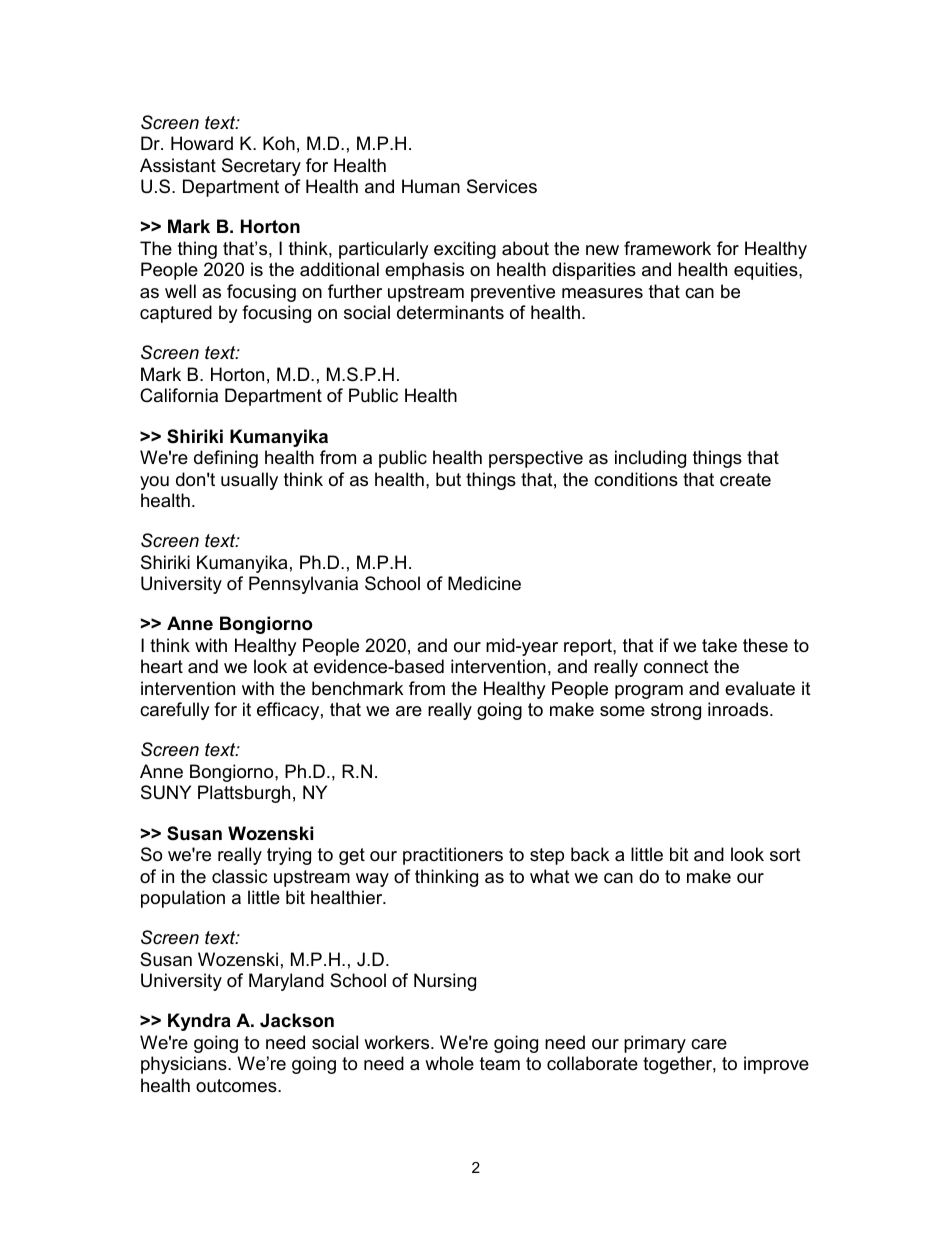  I want to click on Secretary, so click(261, 167).
